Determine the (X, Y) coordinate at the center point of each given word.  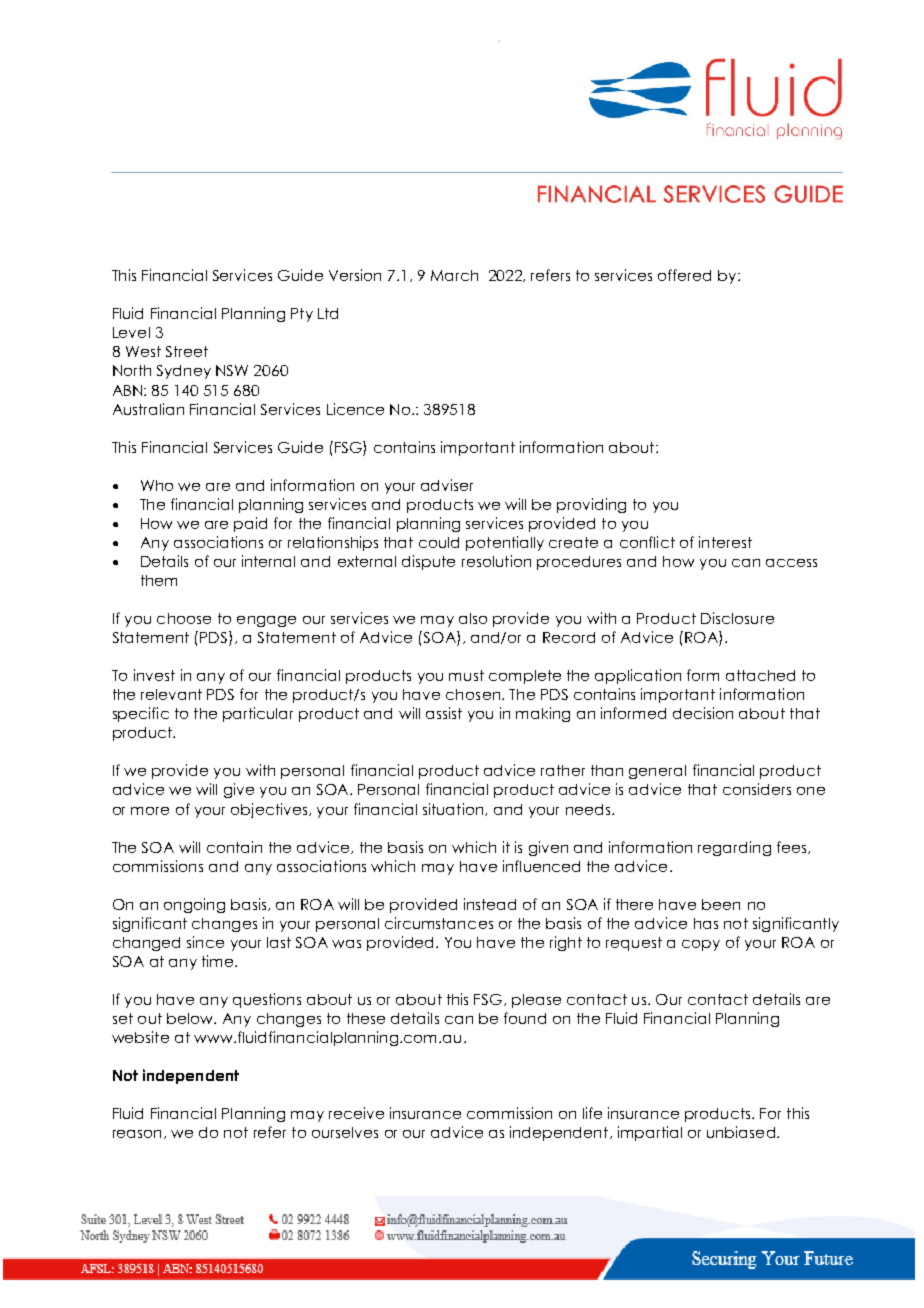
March (454, 275)
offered (684, 275)
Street (187, 351)
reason (137, 1134)
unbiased (741, 1132)
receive (356, 1113)
